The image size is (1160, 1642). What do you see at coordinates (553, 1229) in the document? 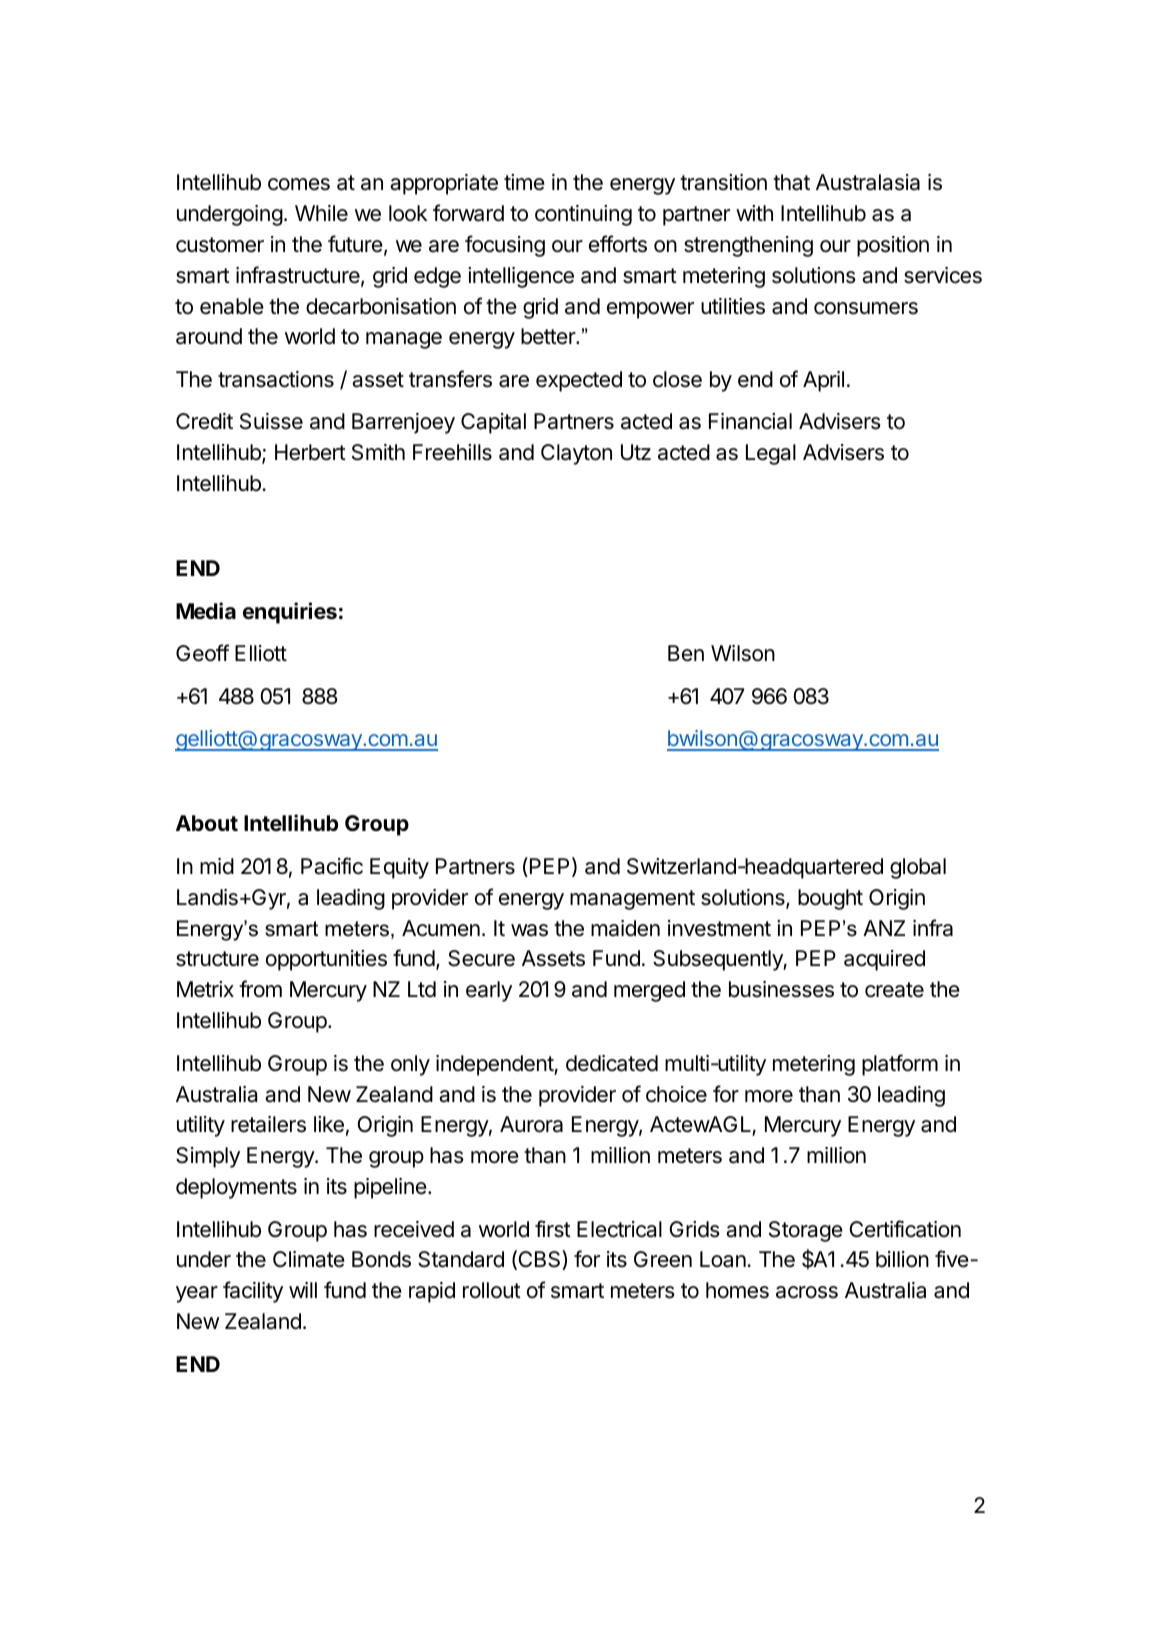
I see `first` at bounding box center [553, 1229].
